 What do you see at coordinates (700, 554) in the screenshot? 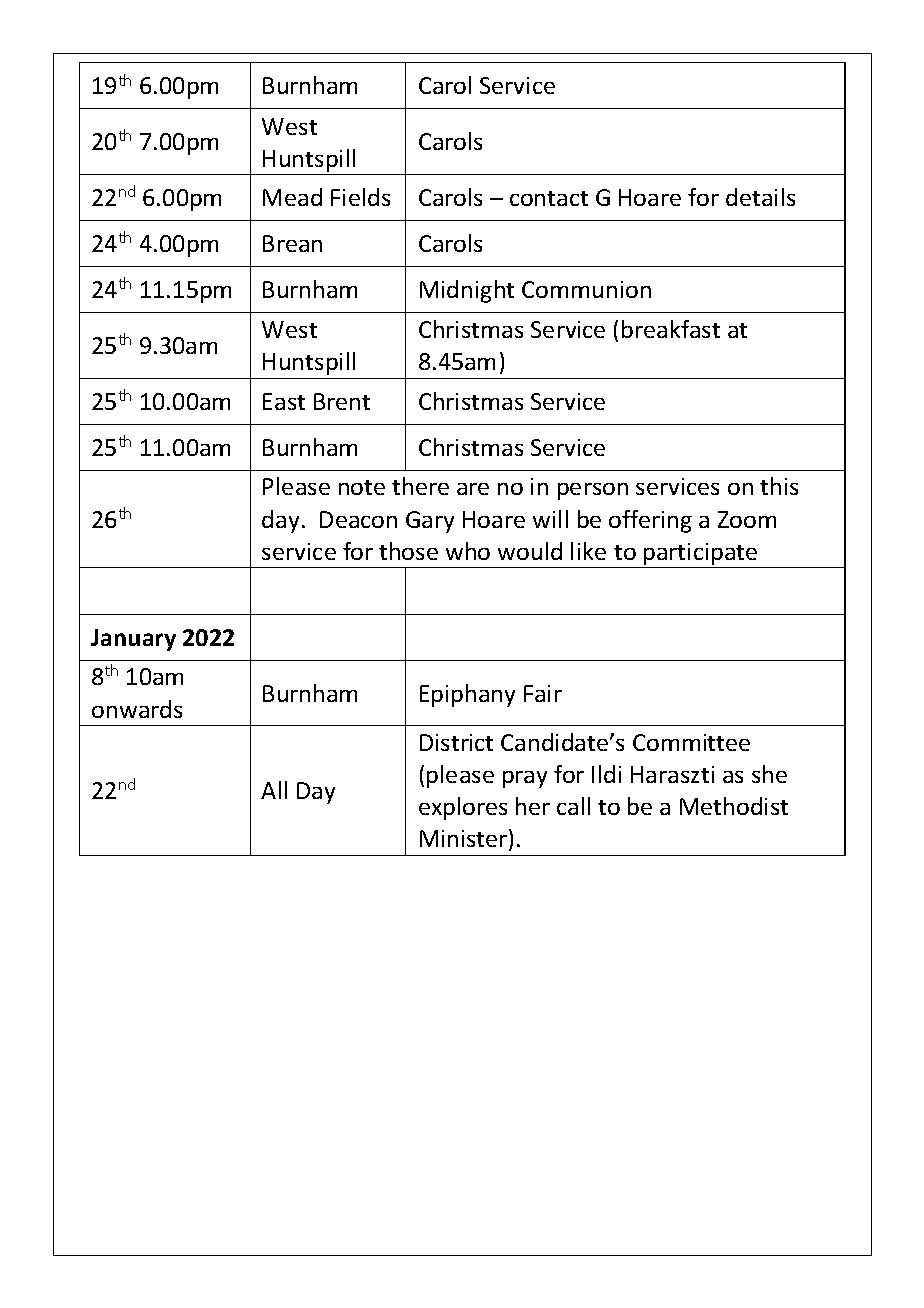
I see `participate` at bounding box center [700, 554].
